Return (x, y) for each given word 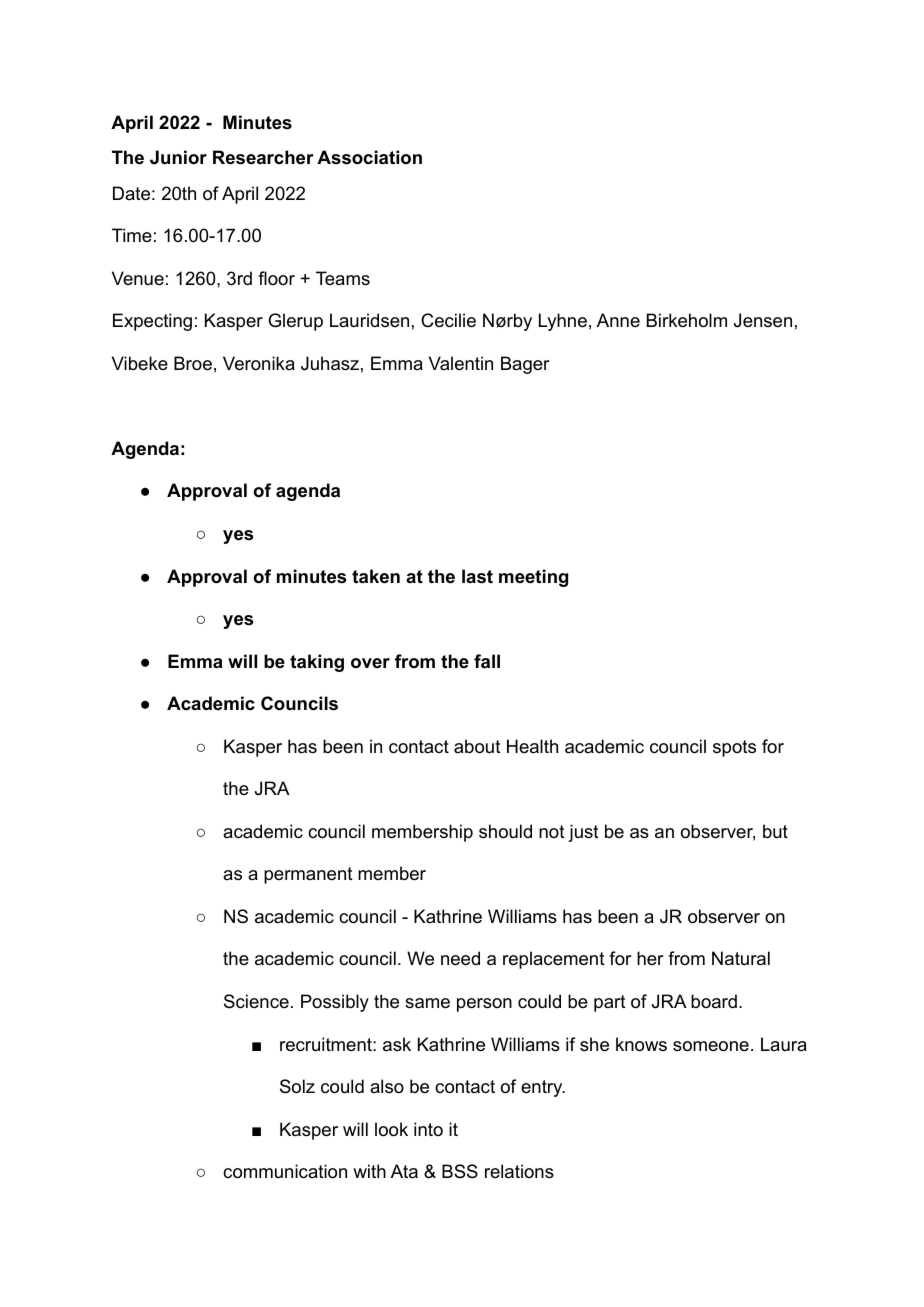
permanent (308, 875)
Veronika (259, 363)
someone (711, 1046)
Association (369, 157)
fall (487, 661)
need (460, 958)
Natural (741, 958)
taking (317, 663)
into (428, 1129)
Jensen (763, 320)
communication (285, 1171)
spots (734, 748)
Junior (178, 157)
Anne (618, 320)
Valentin (461, 363)
